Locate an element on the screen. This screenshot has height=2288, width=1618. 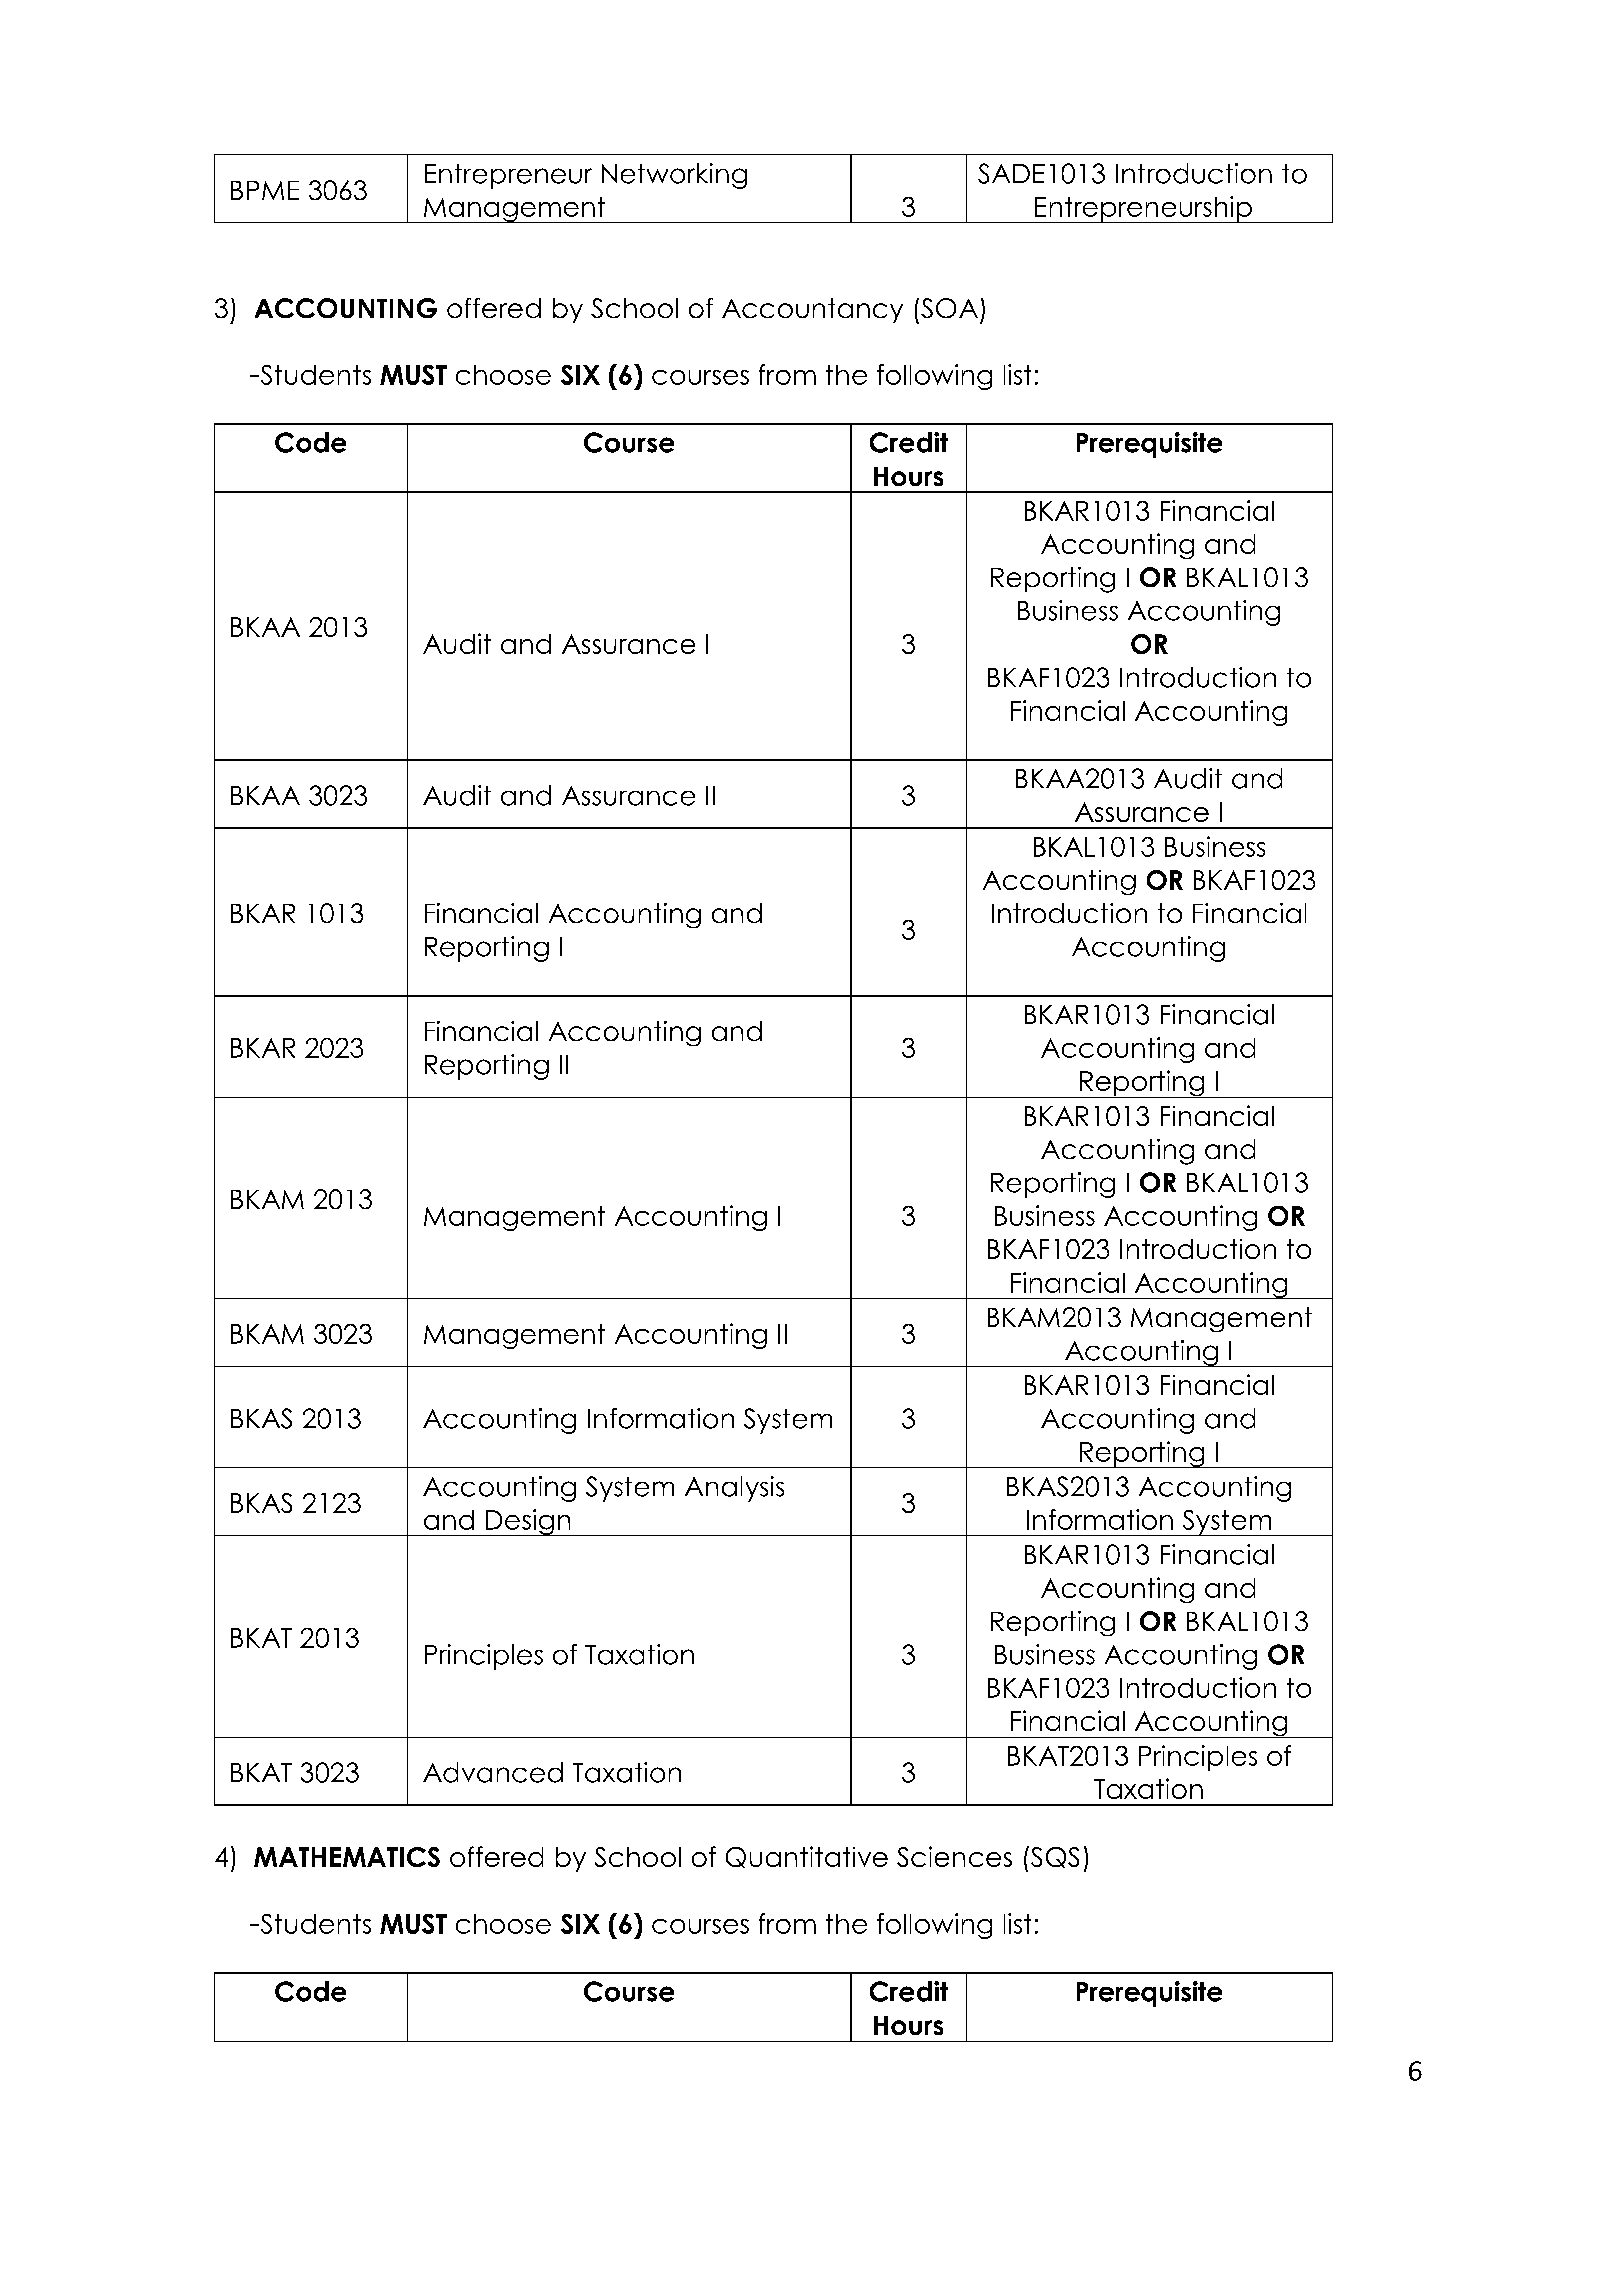
SQS is located at coordinates (1053, 1857).
